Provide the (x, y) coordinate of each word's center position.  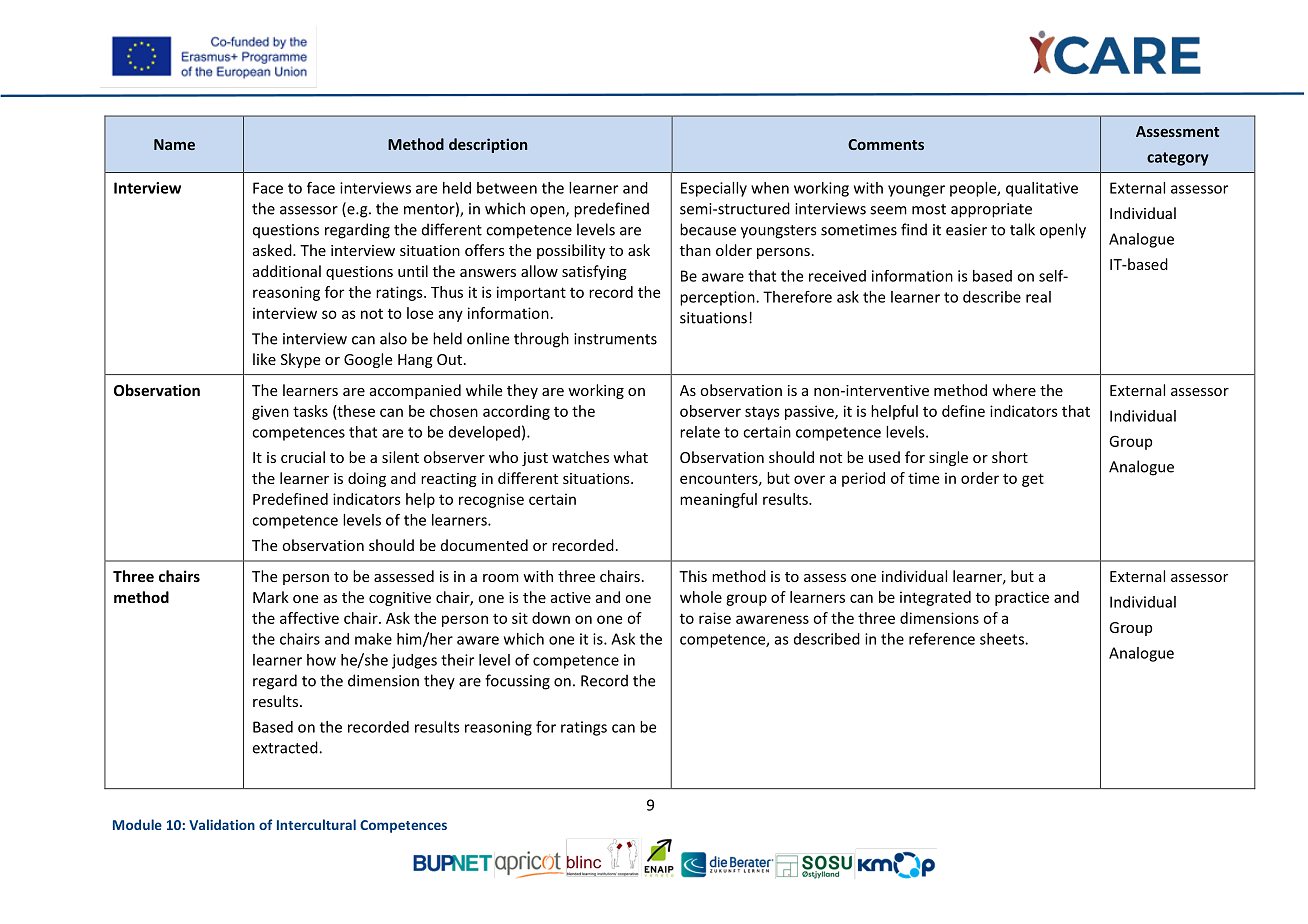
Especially (714, 189)
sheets (1003, 639)
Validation (222, 824)
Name (174, 144)
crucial (303, 457)
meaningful (718, 500)
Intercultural (316, 824)
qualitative (1042, 189)
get (1033, 480)
